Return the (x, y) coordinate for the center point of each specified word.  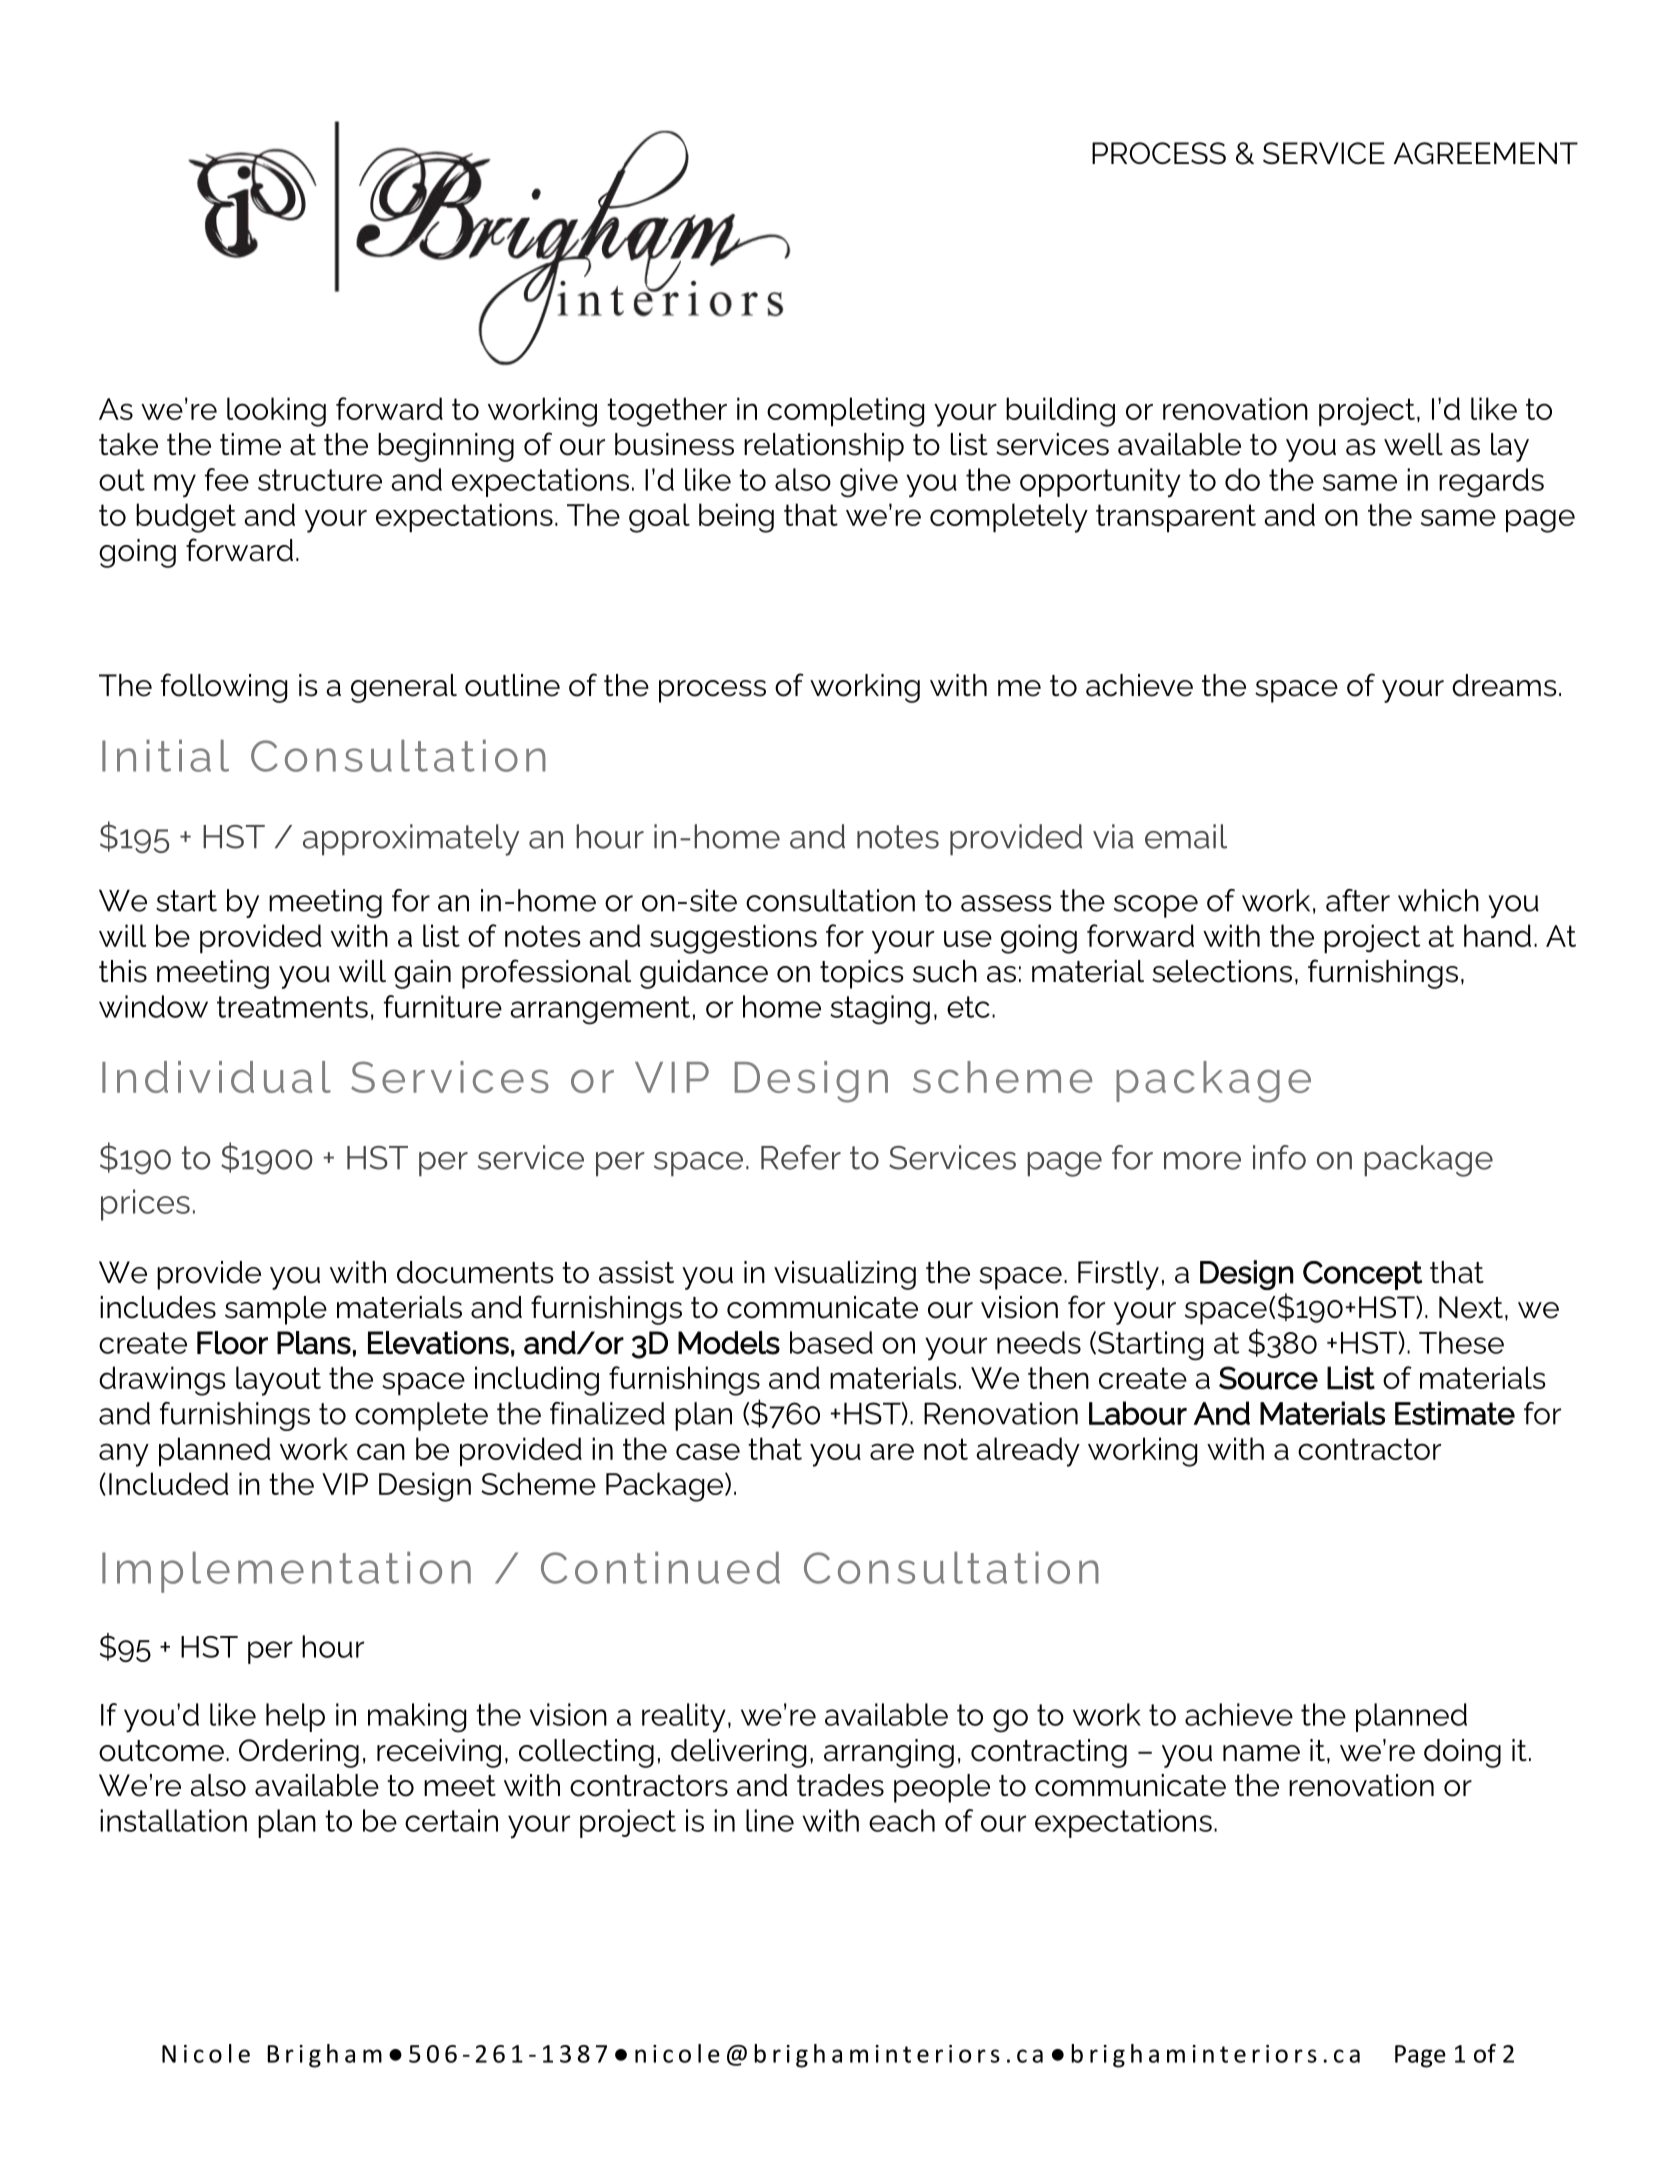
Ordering (299, 1753)
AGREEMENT (1486, 153)
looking (276, 412)
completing (845, 412)
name (1261, 1753)
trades (840, 1785)
